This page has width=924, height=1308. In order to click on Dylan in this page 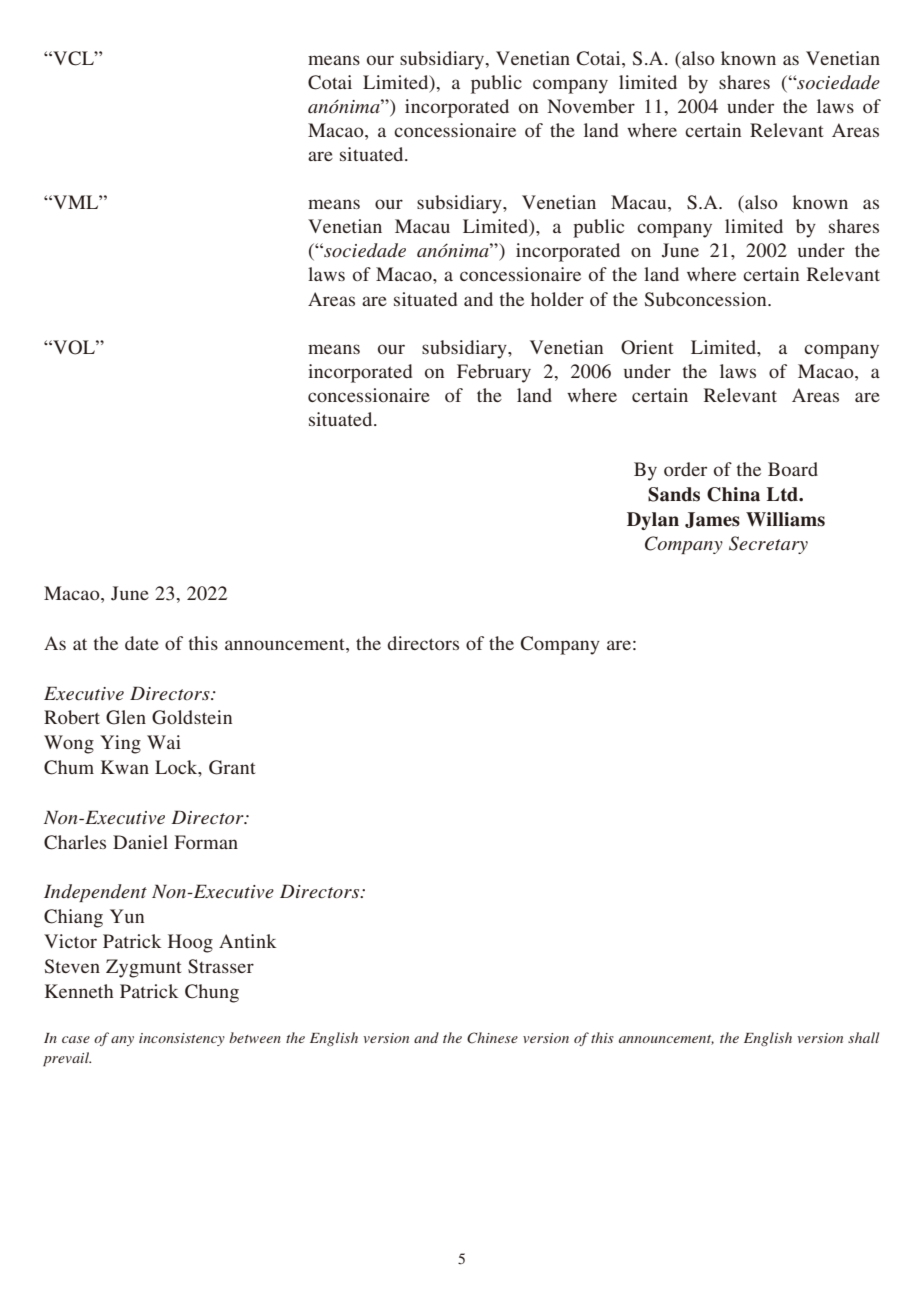, I will do `click(653, 521)`.
